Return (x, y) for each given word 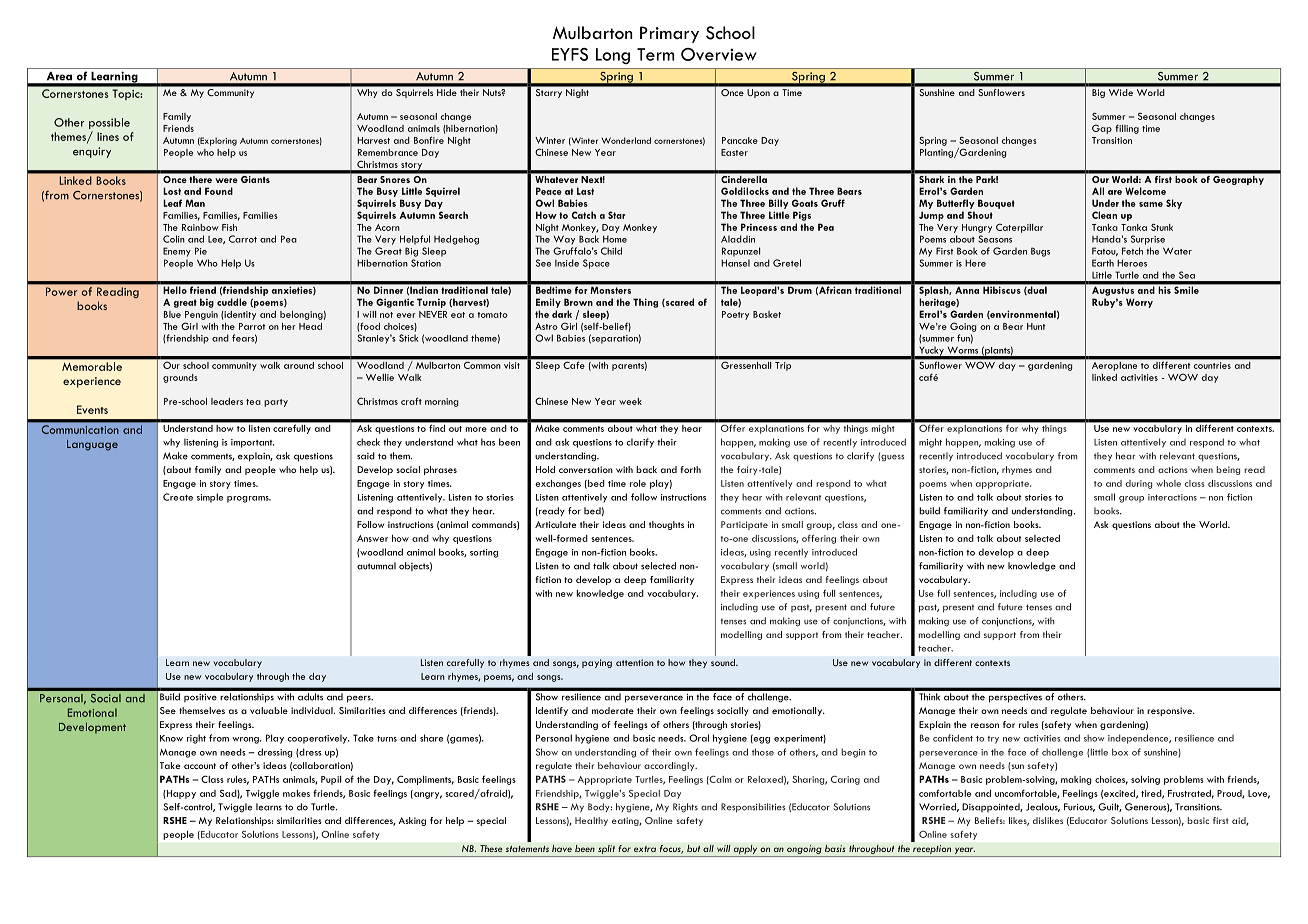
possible (109, 123)
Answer (372, 538)
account (200, 766)
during (1139, 484)
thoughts (666, 525)
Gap (1102, 129)
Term (655, 54)
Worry (1139, 303)
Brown (578, 302)
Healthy (591, 821)
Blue (172, 314)
